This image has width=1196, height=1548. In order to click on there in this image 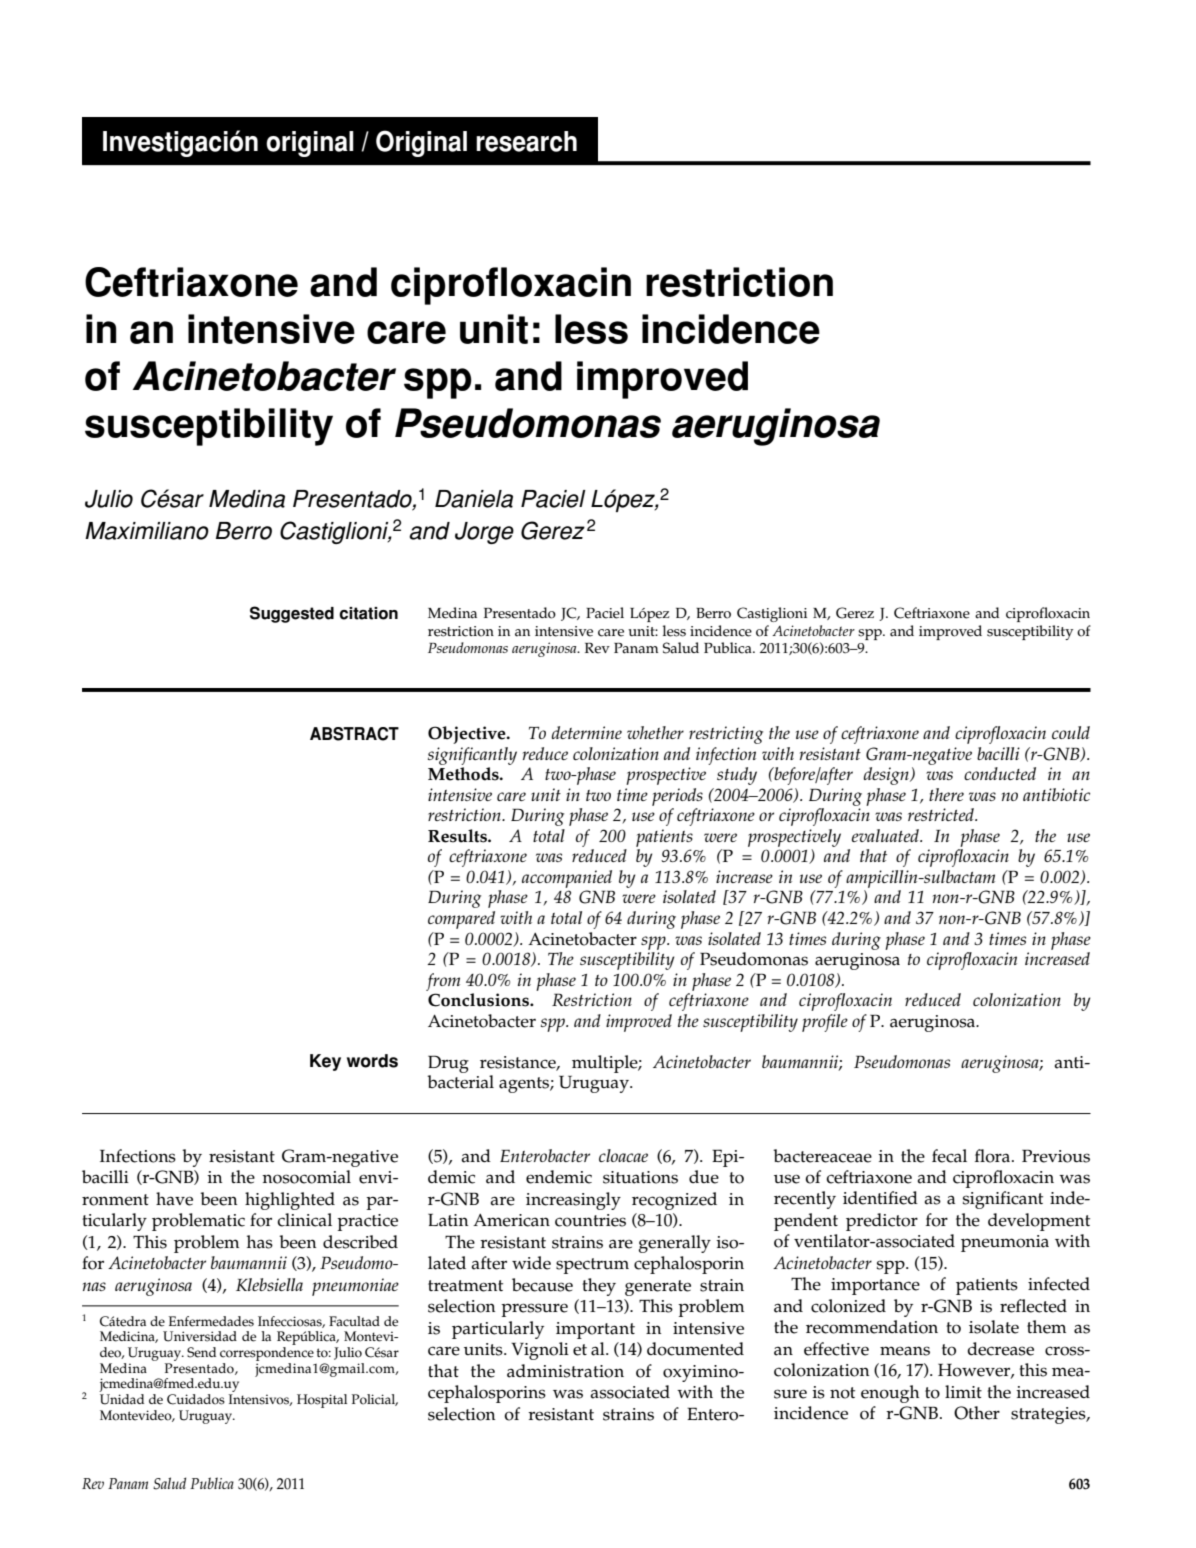, I will do `click(946, 794)`.
